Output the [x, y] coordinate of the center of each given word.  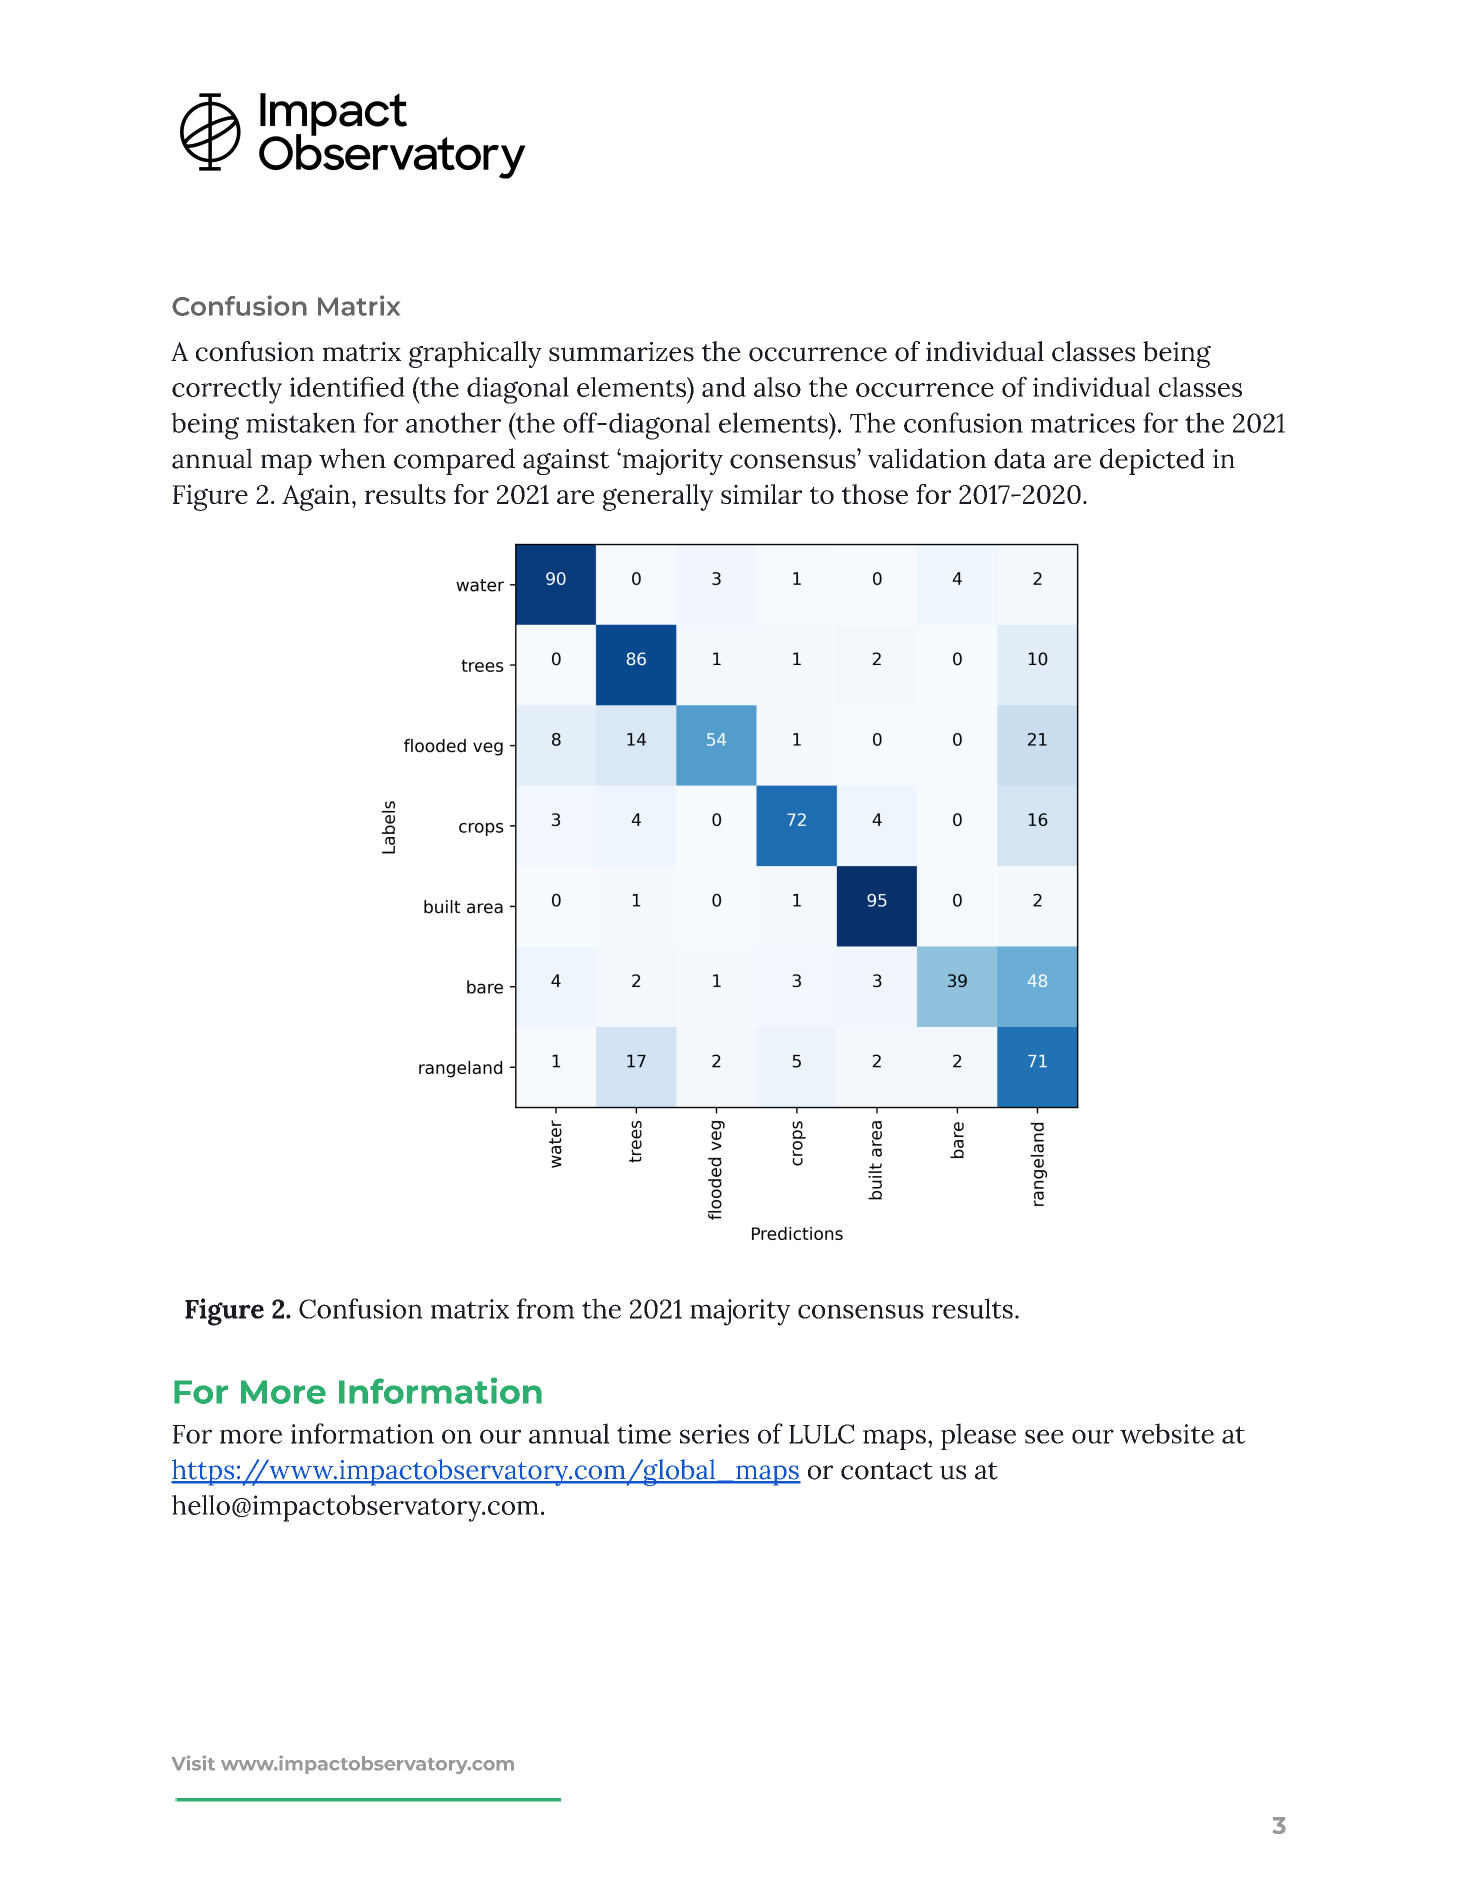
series [714, 1434]
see [1044, 1436]
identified [347, 386]
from [545, 1308]
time [644, 1434]
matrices [1083, 423]
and [724, 387]
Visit [193, 1763]
